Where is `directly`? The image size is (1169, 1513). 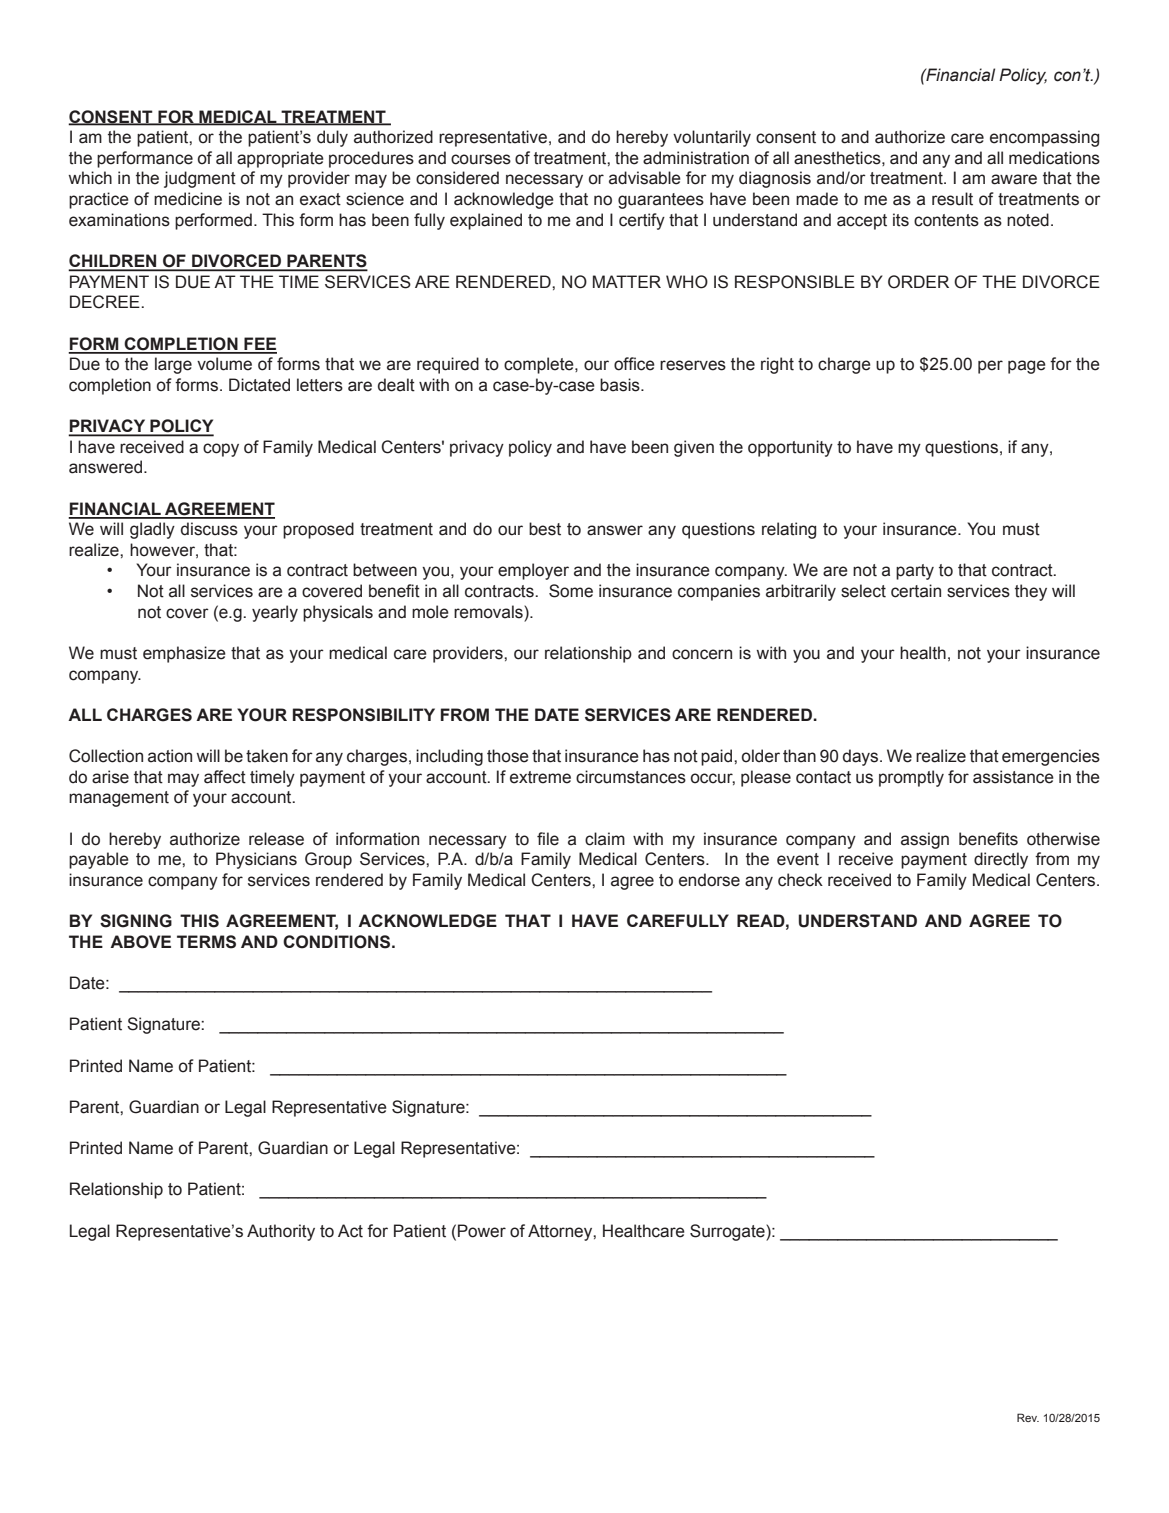
directly is located at coordinates (1001, 860).
